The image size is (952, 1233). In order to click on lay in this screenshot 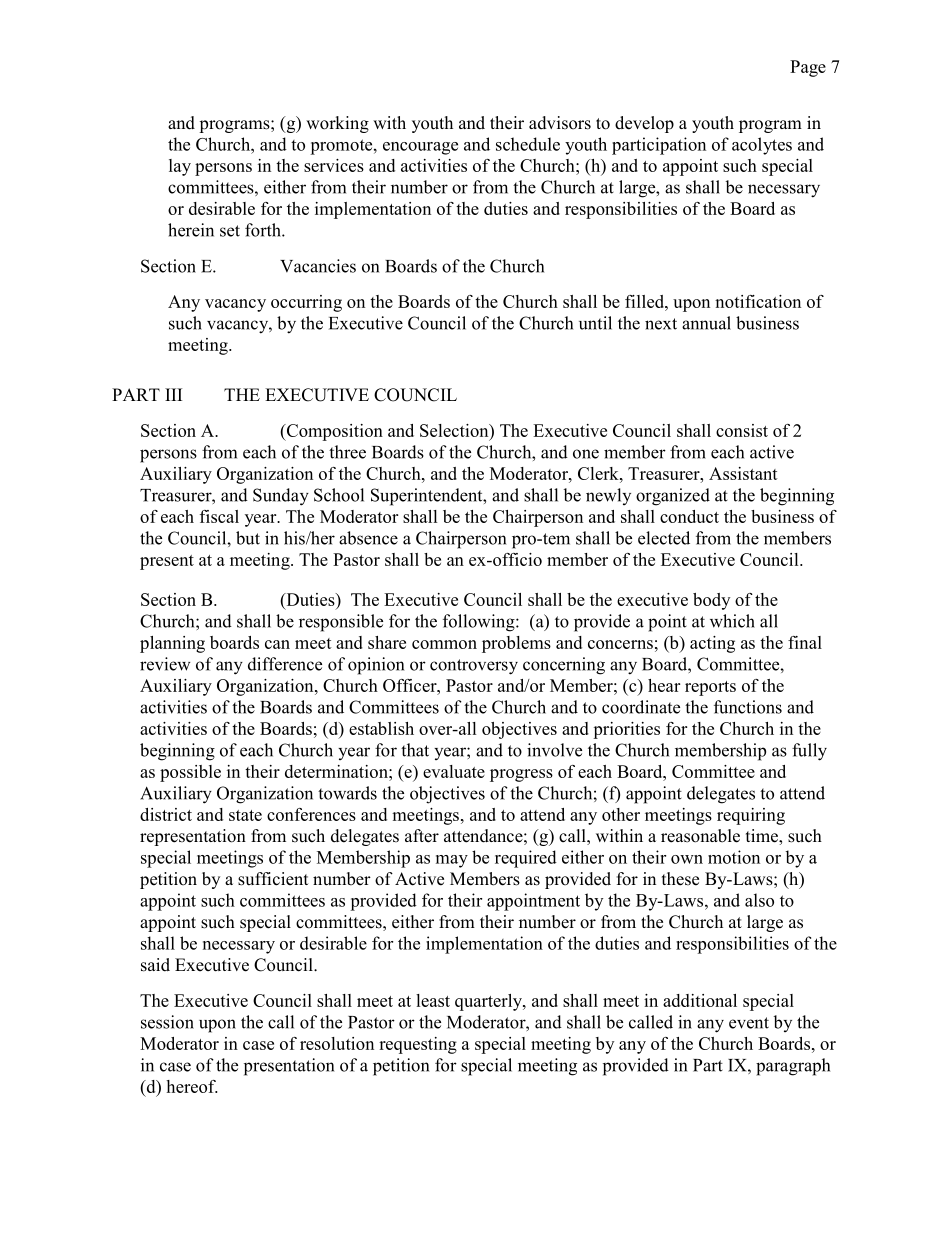, I will do `click(180, 167)`.
